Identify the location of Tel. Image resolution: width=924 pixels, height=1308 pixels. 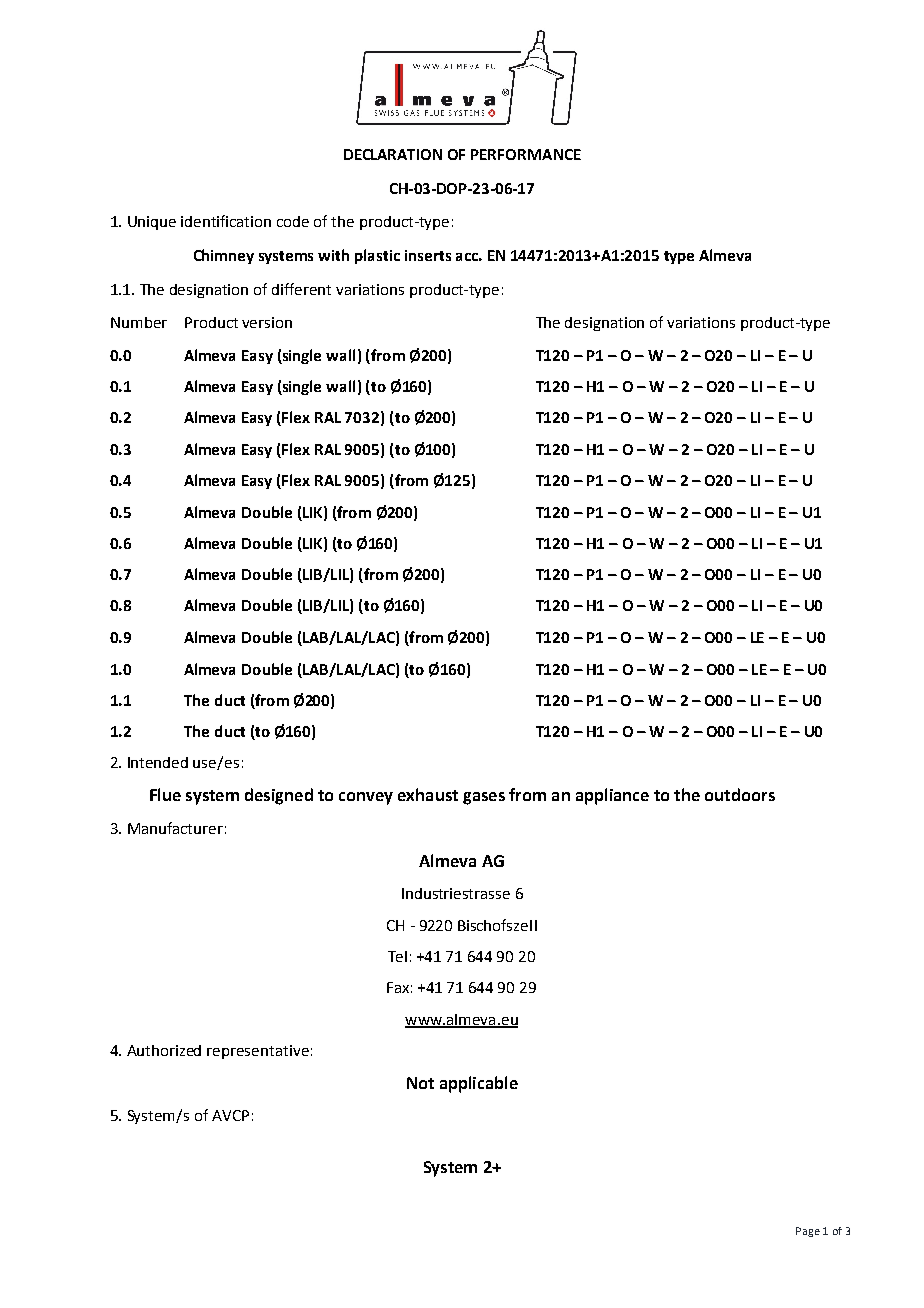
(397, 956).
